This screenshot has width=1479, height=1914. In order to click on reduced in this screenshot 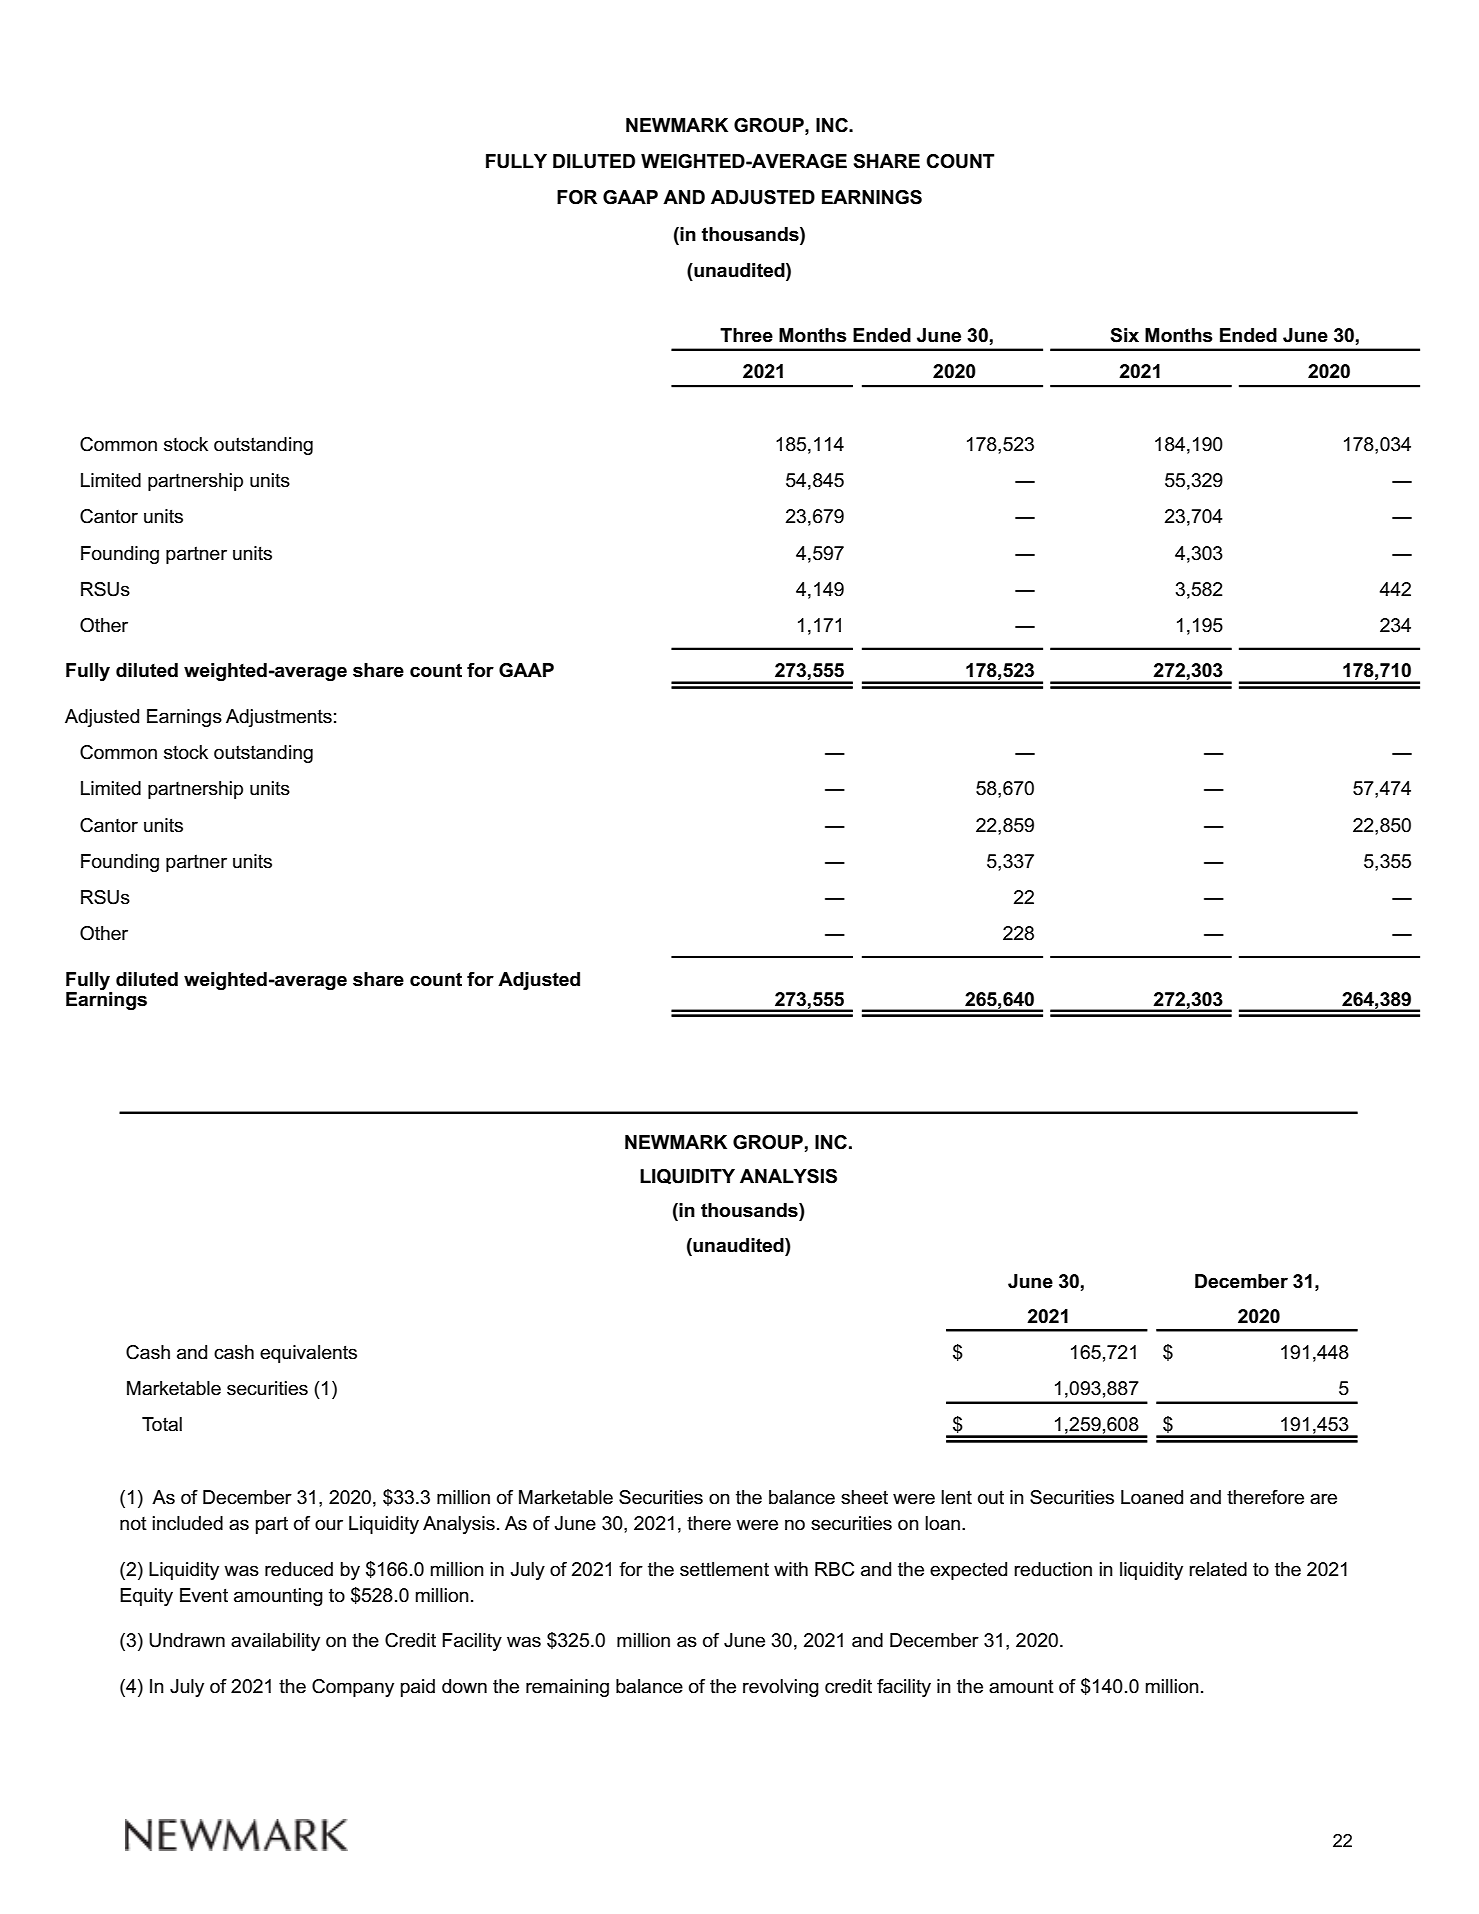, I will do `click(299, 1569)`.
